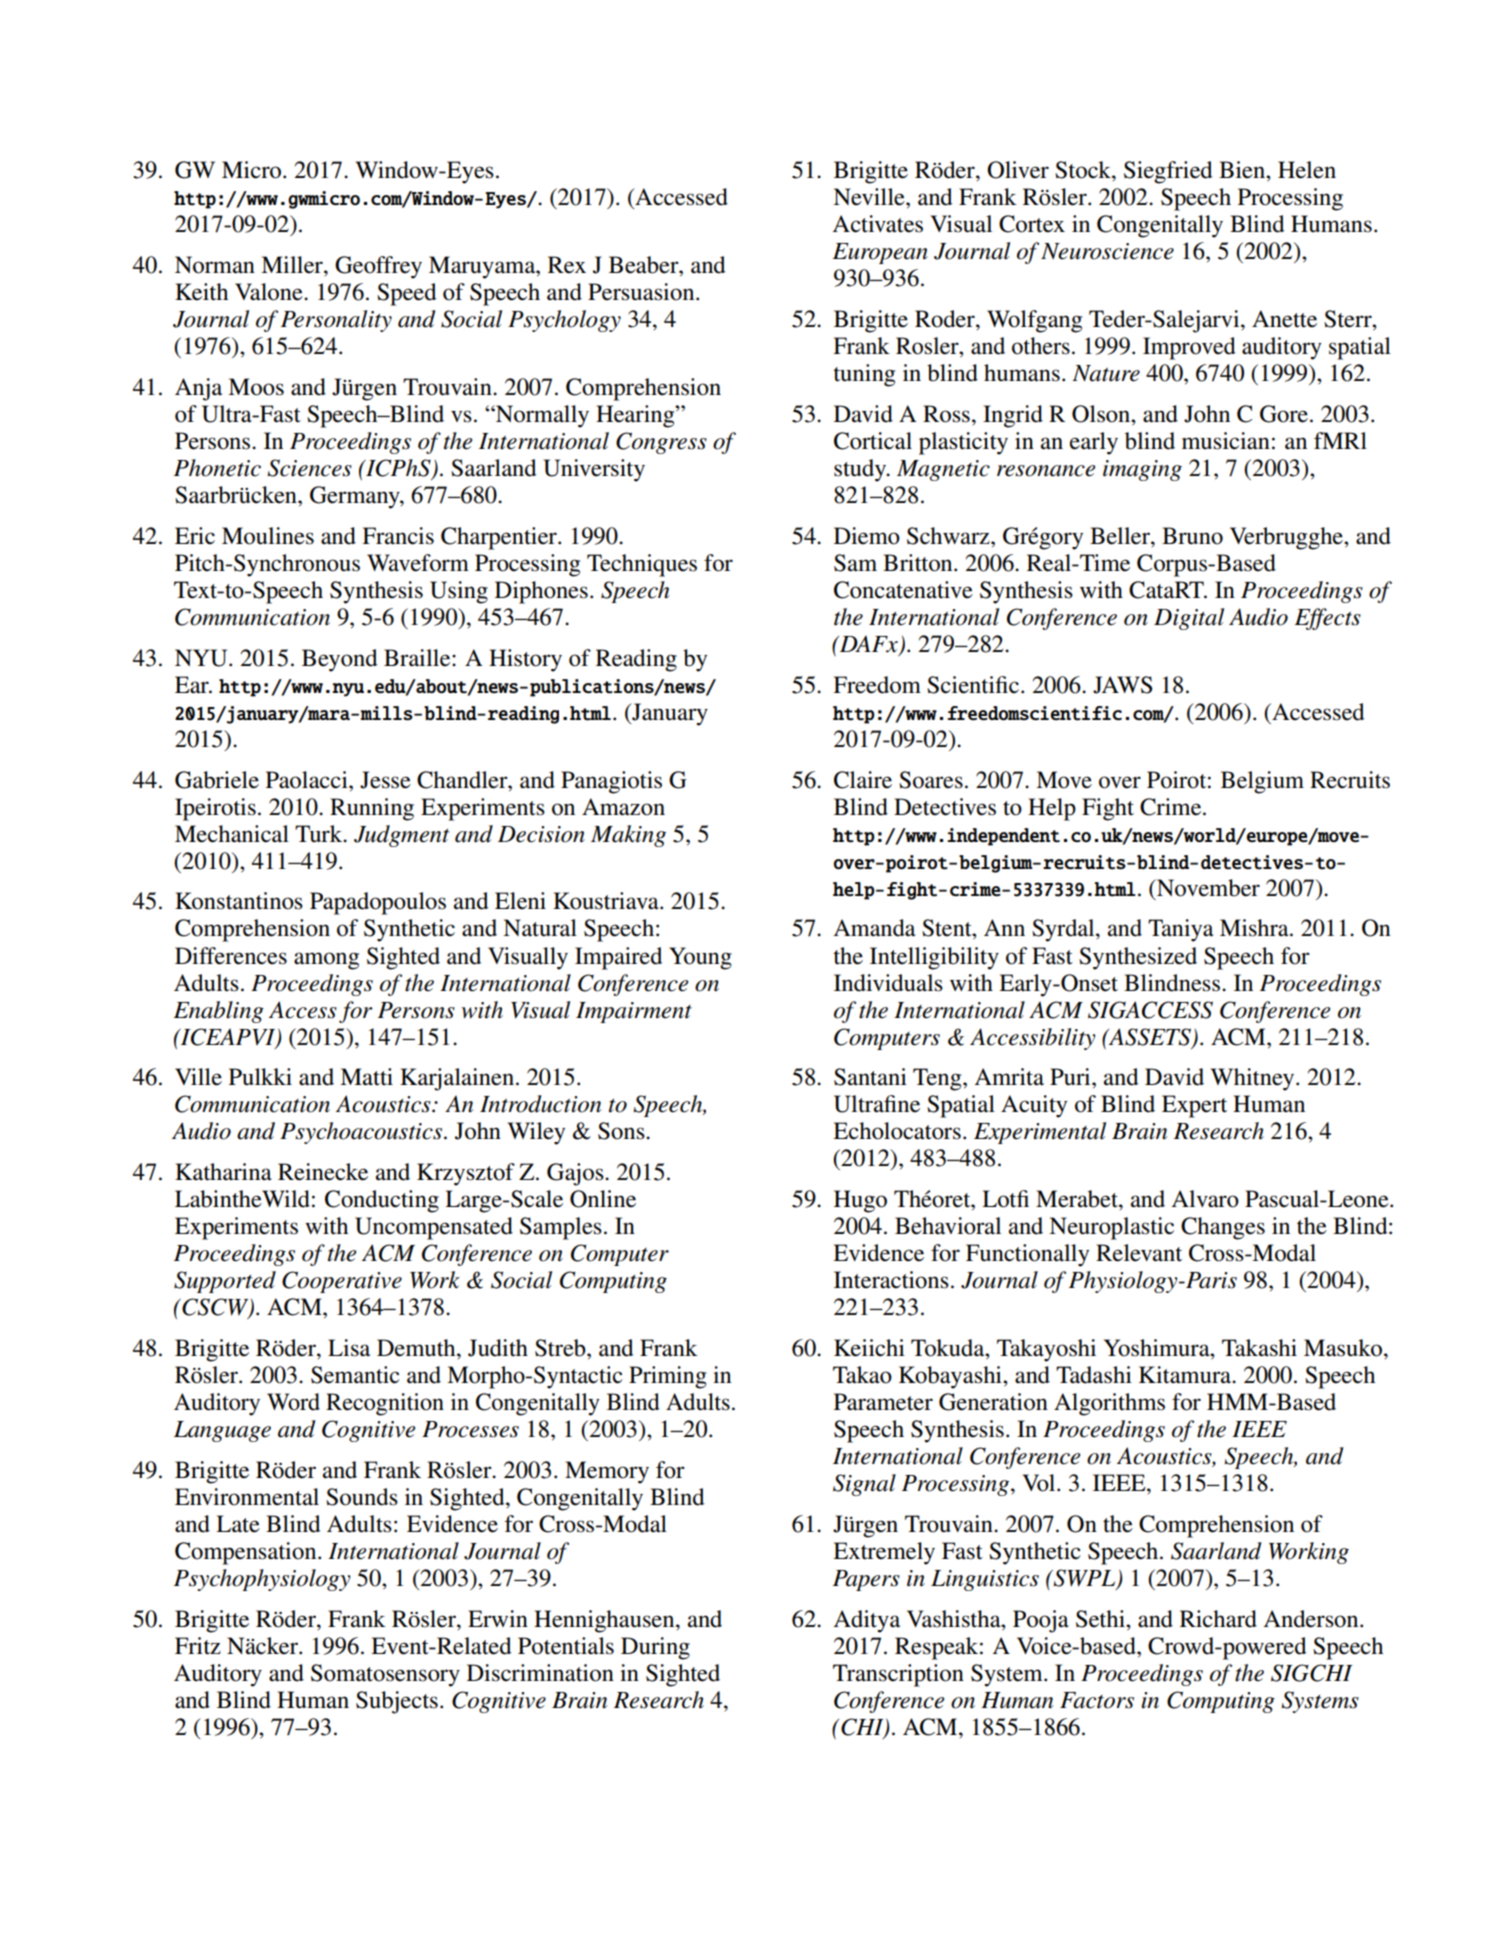  Describe the element at coordinates (1205, 1199) in the page. I see `Alvaro` at that location.
